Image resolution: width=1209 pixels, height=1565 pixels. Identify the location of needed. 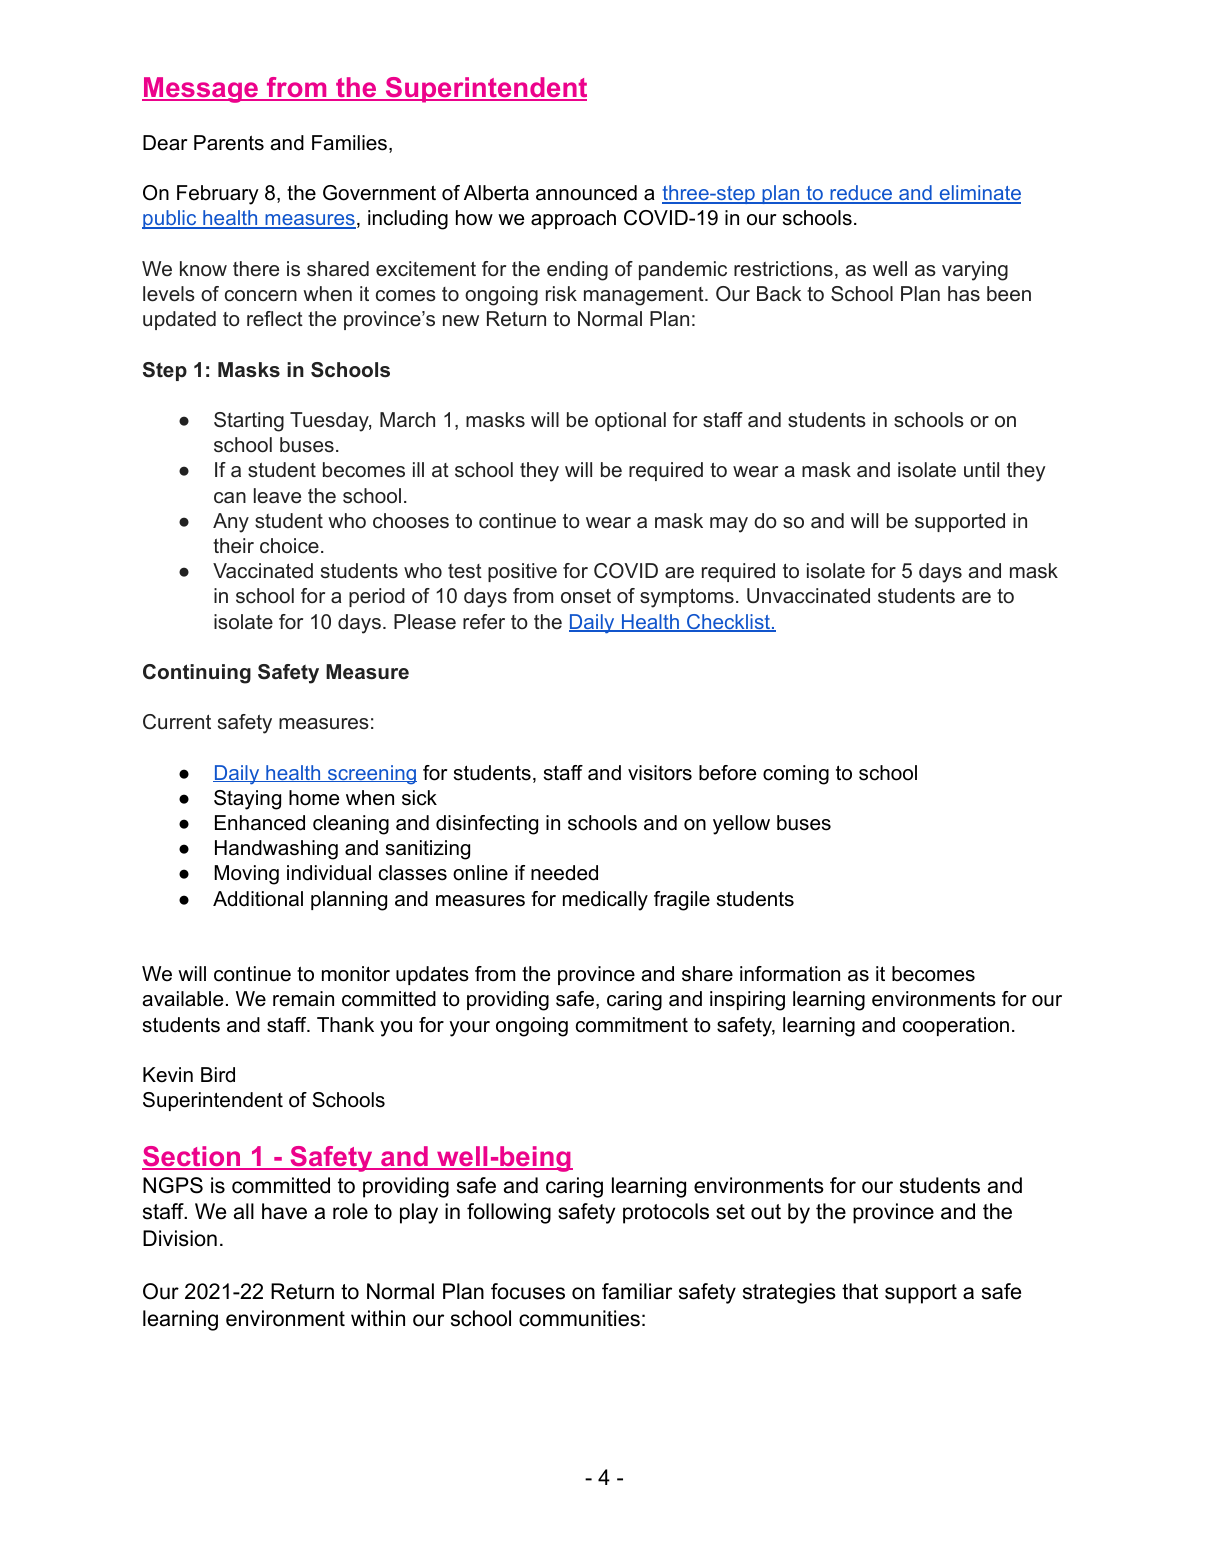
(564, 873).
